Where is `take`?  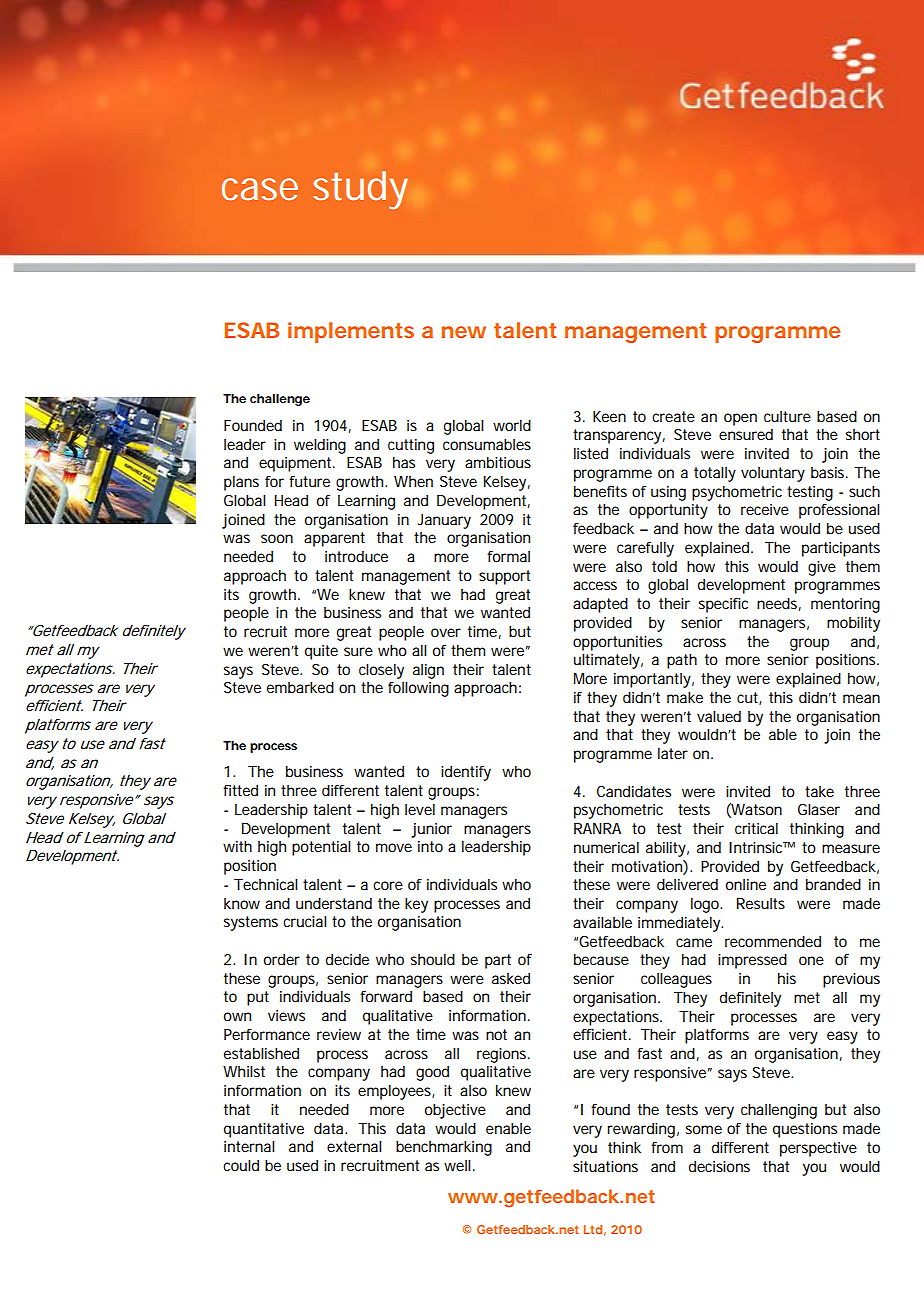 take is located at coordinates (819, 791).
